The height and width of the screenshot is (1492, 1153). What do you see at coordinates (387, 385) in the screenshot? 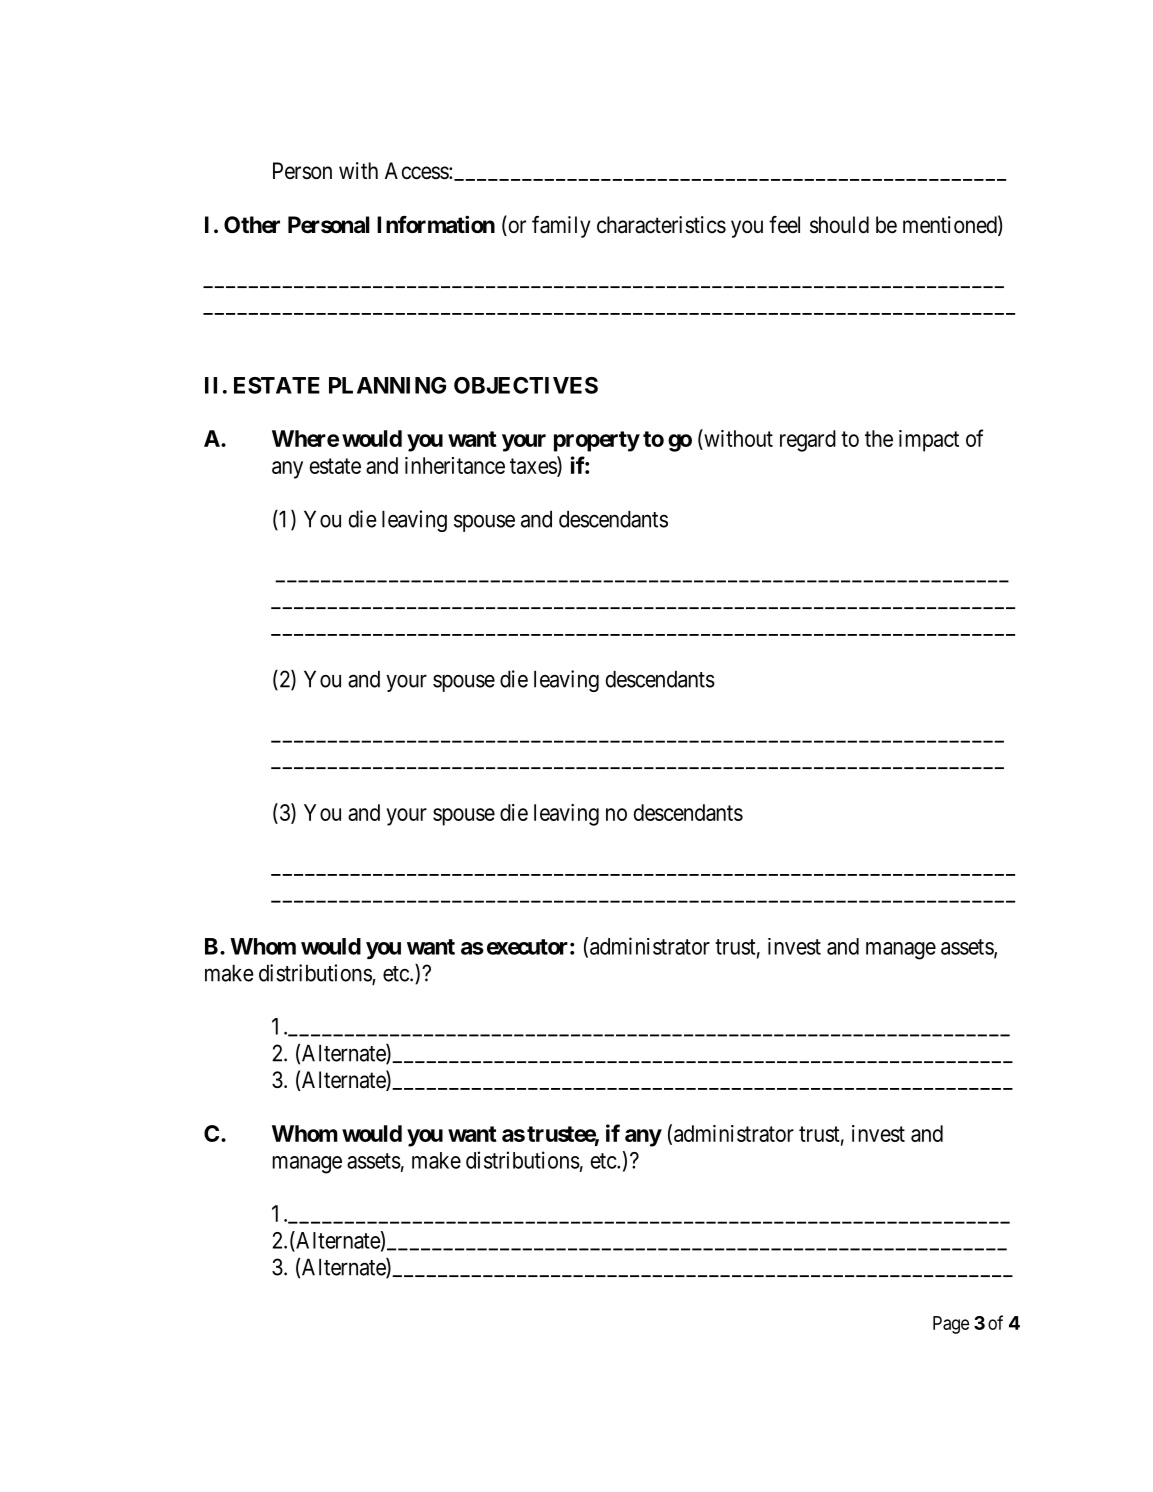
I see `PLANNING` at bounding box center [387, 385].
